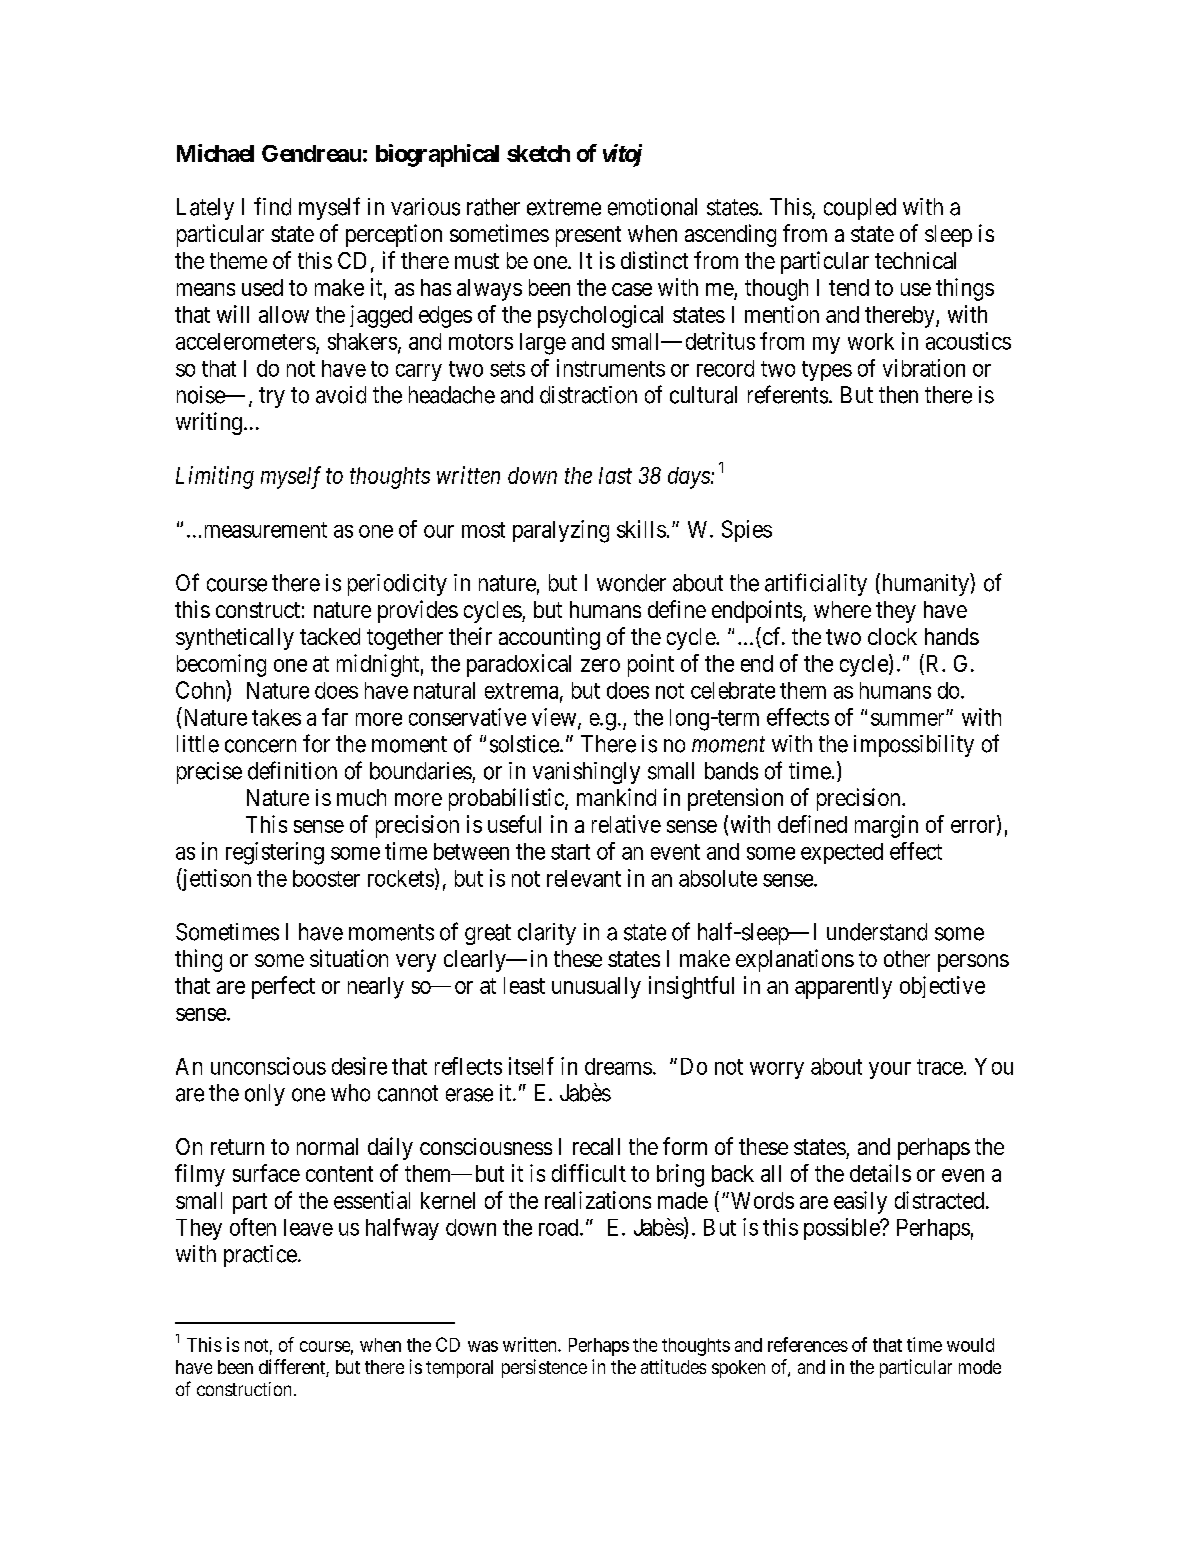 The height and width of the screenshot is (1541, 1190). Describe the element at coordinates (914, 746) in the screenshot. I see `impossibility` at that location.
